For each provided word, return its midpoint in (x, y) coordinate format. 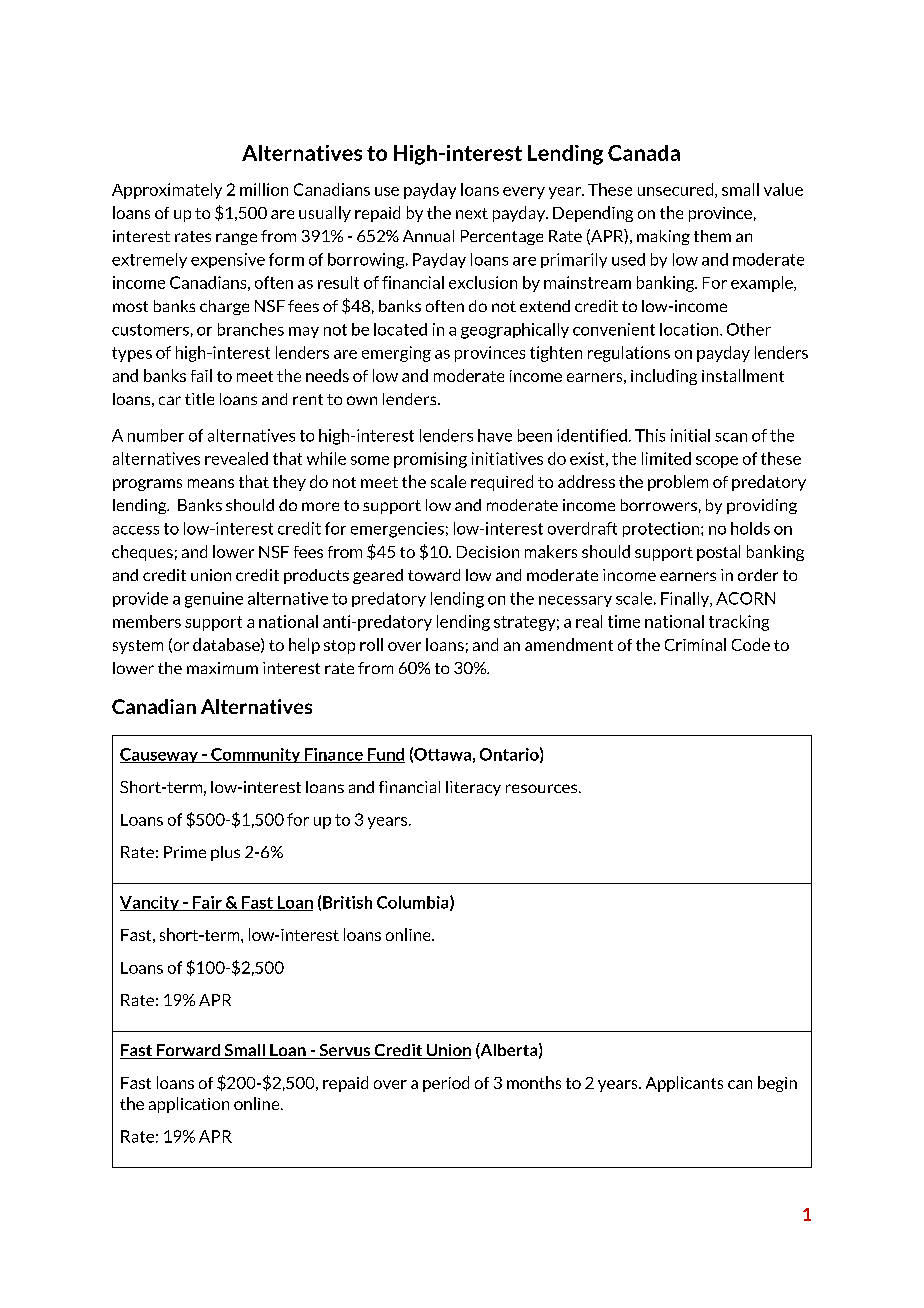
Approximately (167, 191)
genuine (214, 600)
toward (434, 575)
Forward (188, 1051)
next (472, 213)
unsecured (677, 190)
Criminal (695, 644)
